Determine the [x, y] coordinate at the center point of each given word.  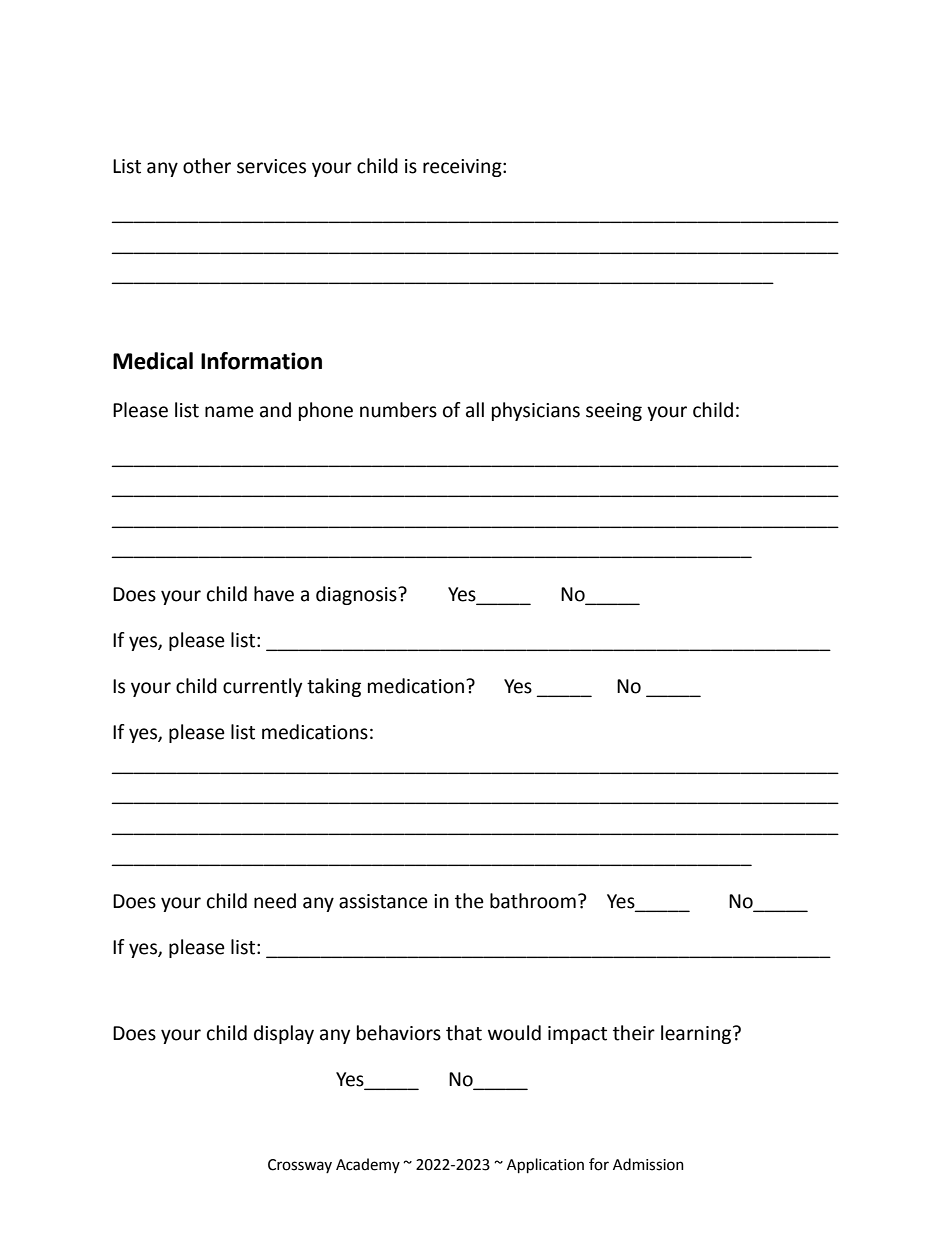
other [207, 166]
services [271, 166]
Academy [368, 1165]
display [284, 1034]
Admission [648, 1164]
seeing [614, 412]
